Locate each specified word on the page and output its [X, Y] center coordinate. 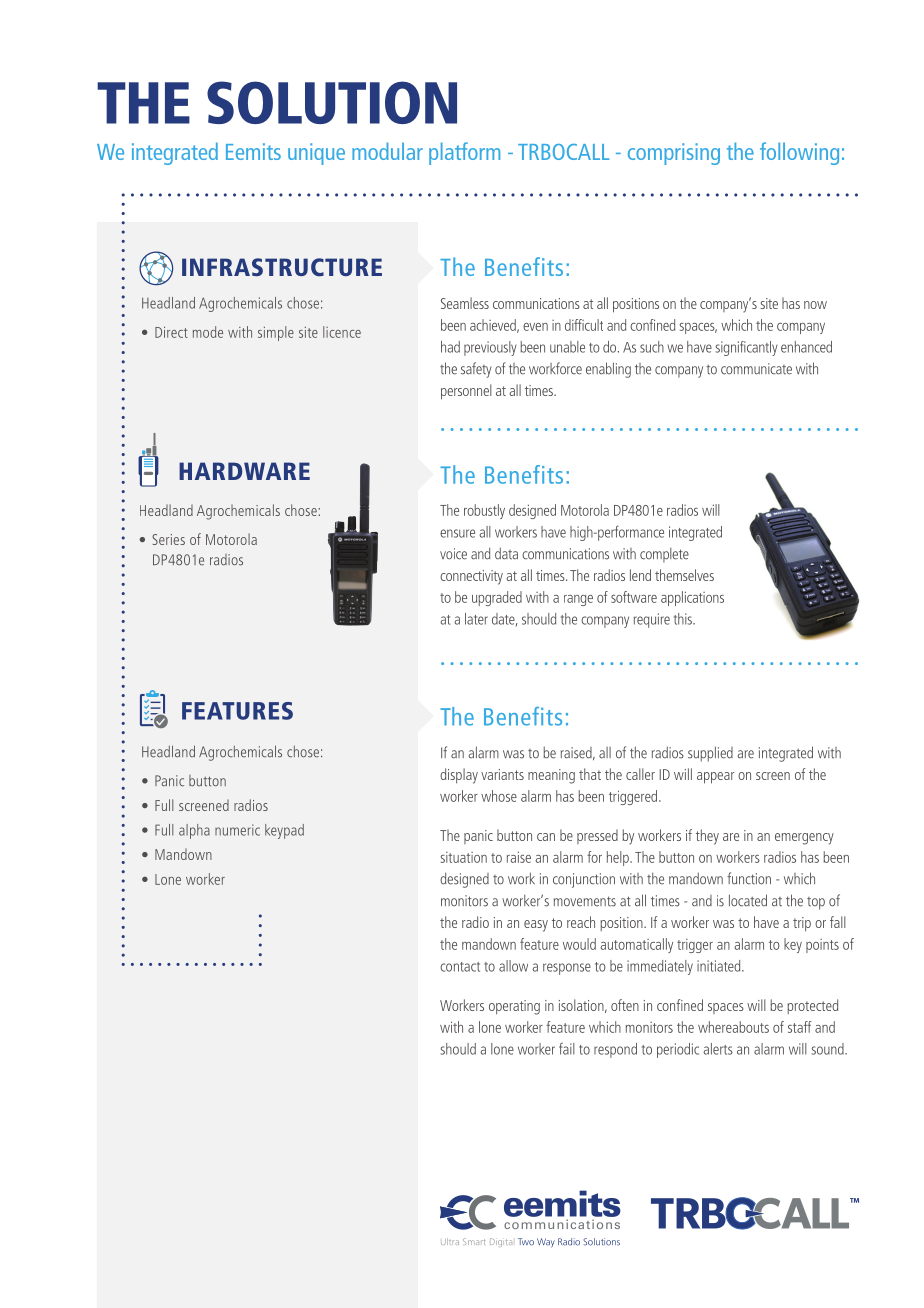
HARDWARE [244, 471]
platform [464, 153]
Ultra [450, 1241]
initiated [720, 966]
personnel [466, 392]
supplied [710, 754]
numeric [237, 830]
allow [513, 966]
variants [502, 774]
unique [316, 154]
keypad [284, 831]
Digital [501, 1242]
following [799, 153]
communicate [756, 369]
